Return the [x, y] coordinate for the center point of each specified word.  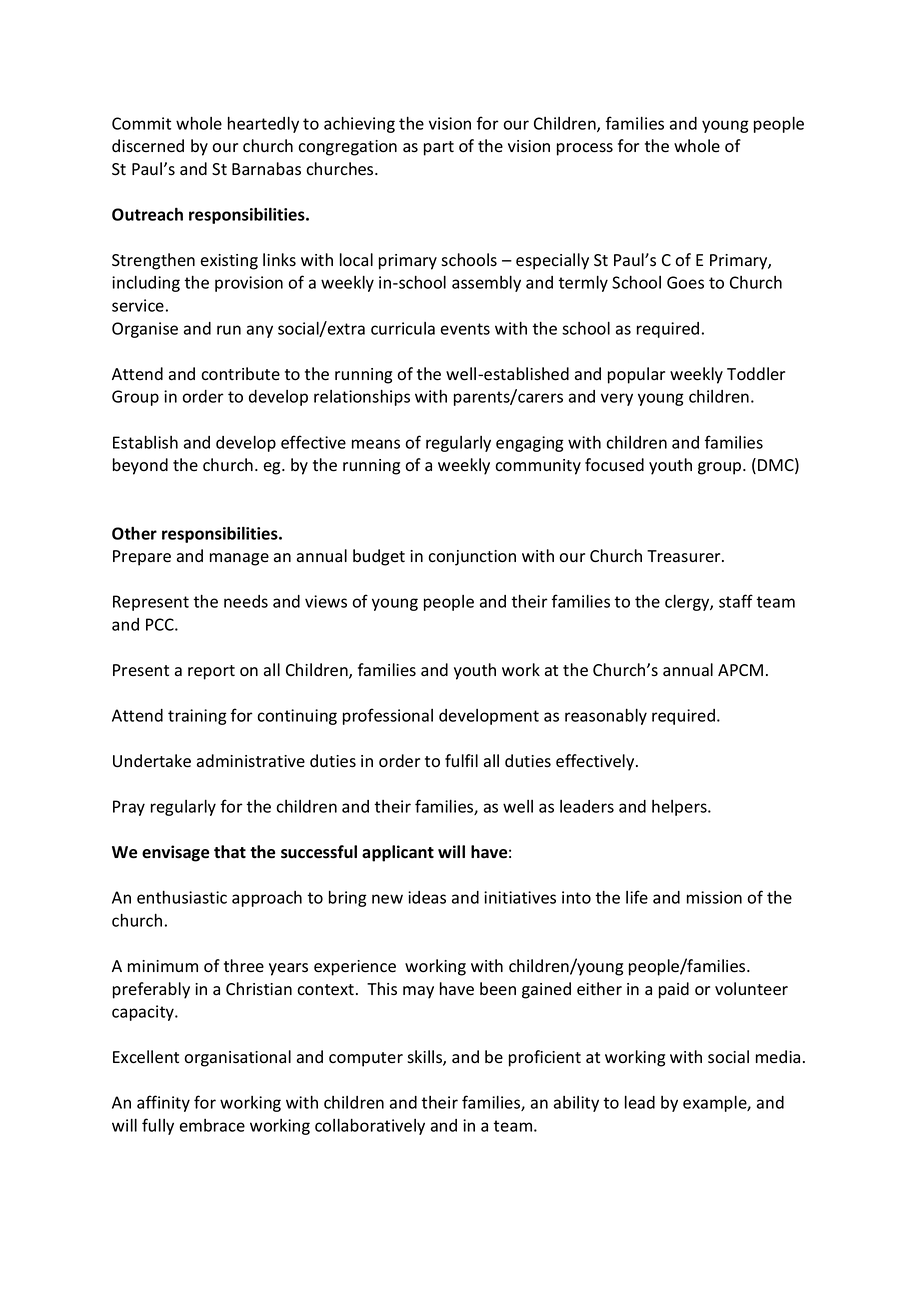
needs [246, 601]
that [230, 852]
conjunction [472, 558]
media [778, 1056]
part [439, 148]
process [585, 149]
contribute [240, 374]
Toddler [756, 374]
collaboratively [370, 1126]
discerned [148, 146]
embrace [212, 1125]
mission [714, 897]
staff [736, 601]
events [465, 329]
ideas [427, 897]
